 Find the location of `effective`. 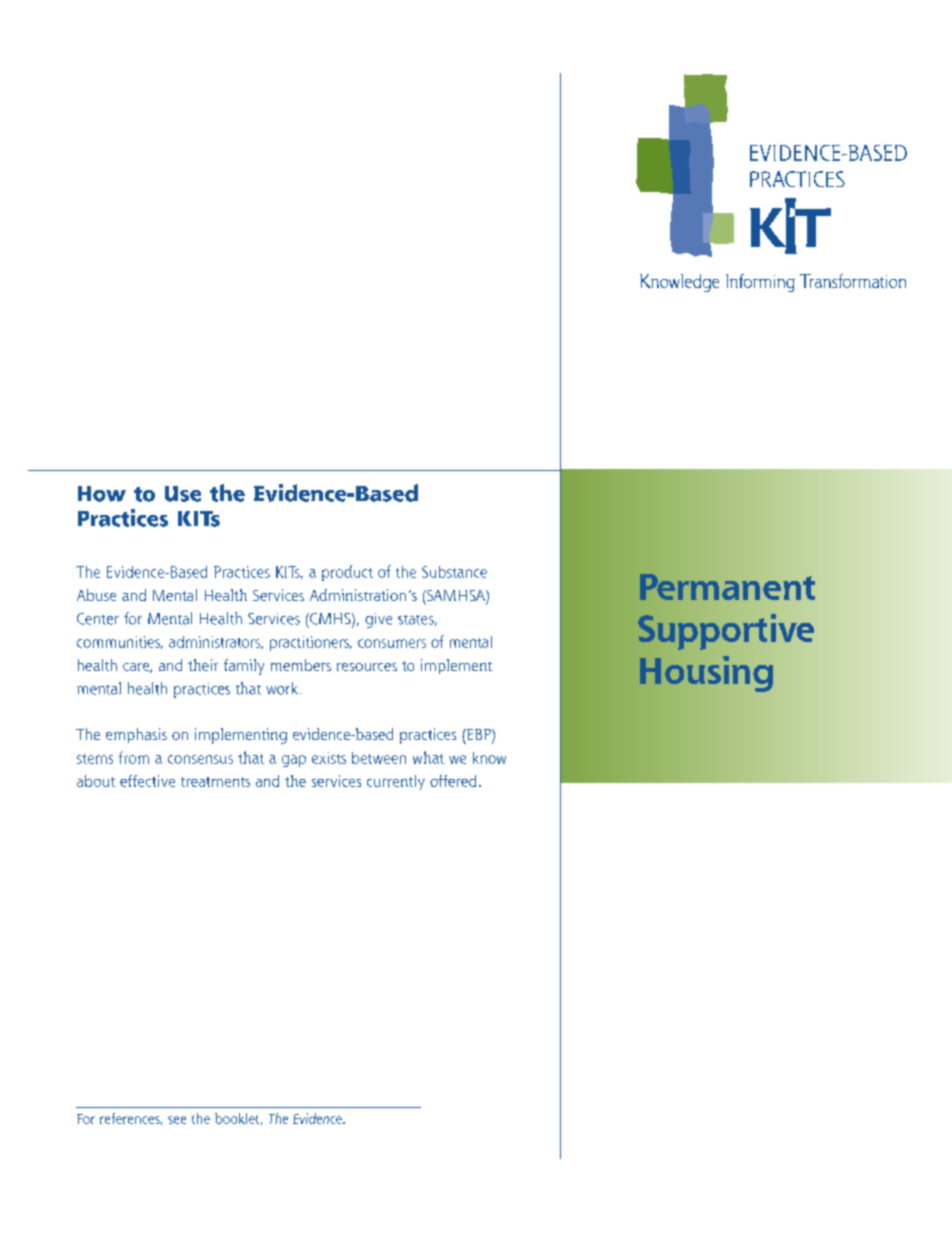

effective is located at coordinates (147, 781).
